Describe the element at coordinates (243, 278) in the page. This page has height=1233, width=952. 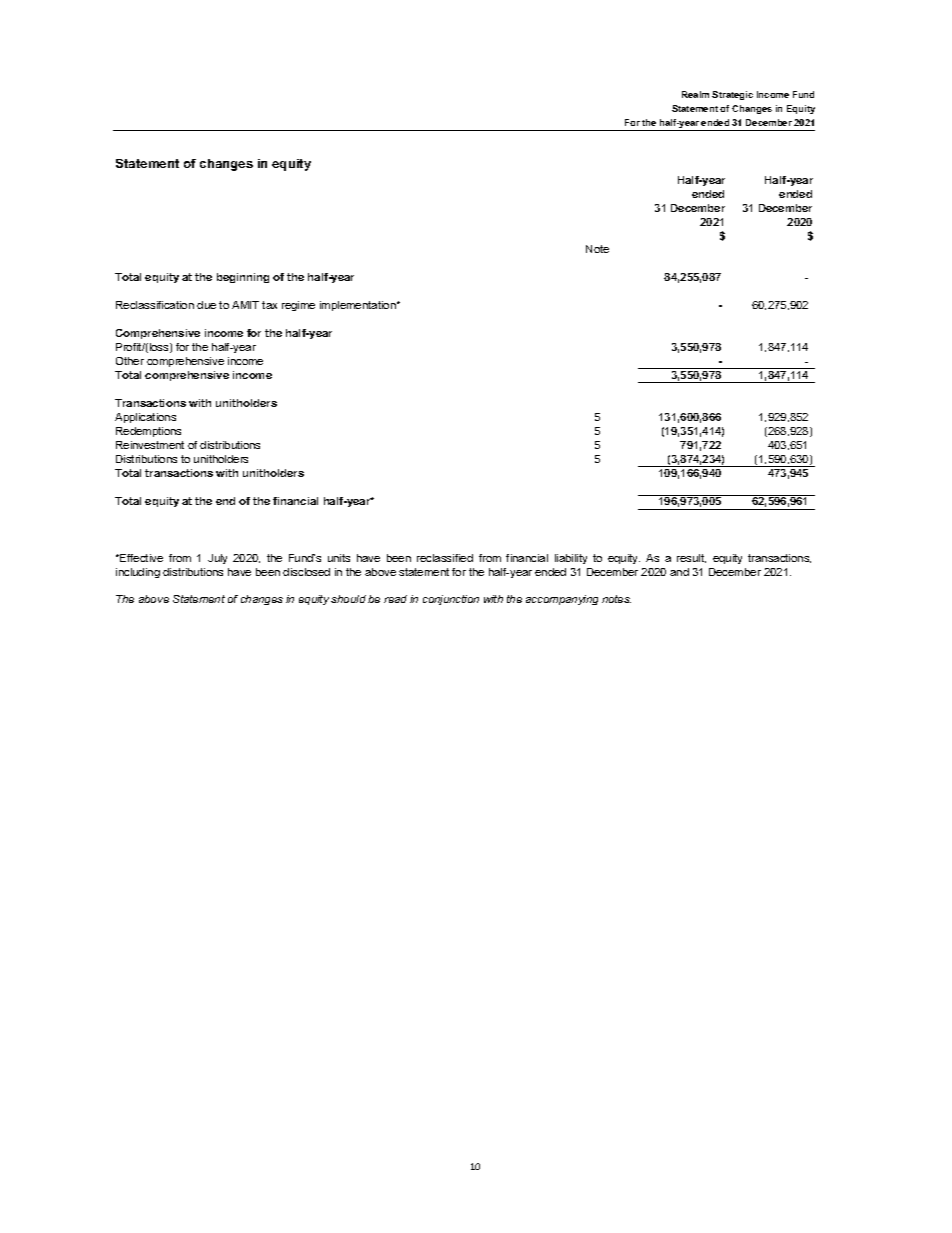
I see `beginning` at that location.
